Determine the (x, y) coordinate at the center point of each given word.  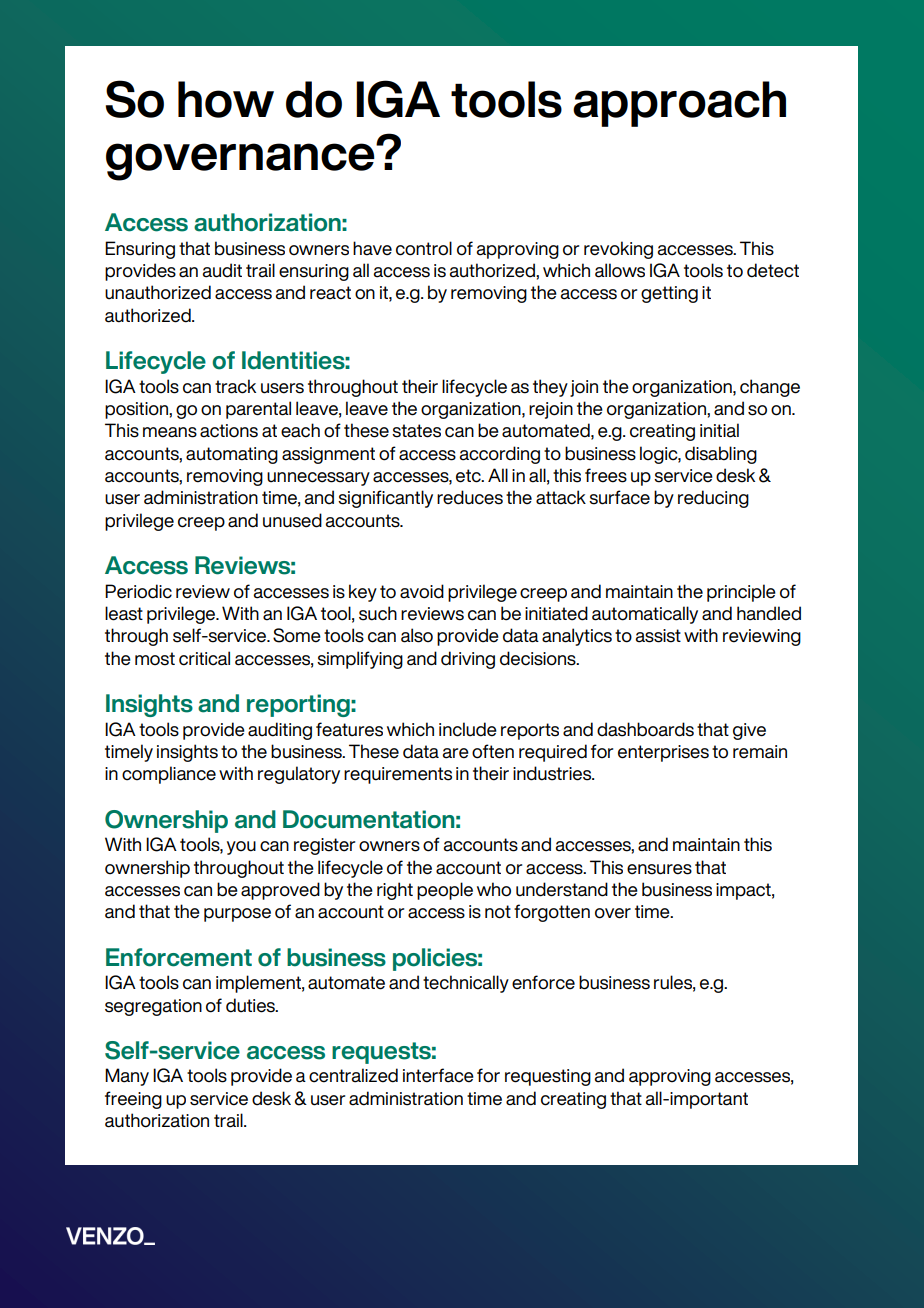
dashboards (645, 729)
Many (127, 1077)
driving (468, 660)
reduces (470, 497)
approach (679, 104)
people (445, 891)
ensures (659, 869)
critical (204, 658)
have (372, 248)
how (226, 99)
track (235, 386)
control (424, 248)
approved (280, 891)
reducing (713, 499)
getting (669, 294)
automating (232, 455)
